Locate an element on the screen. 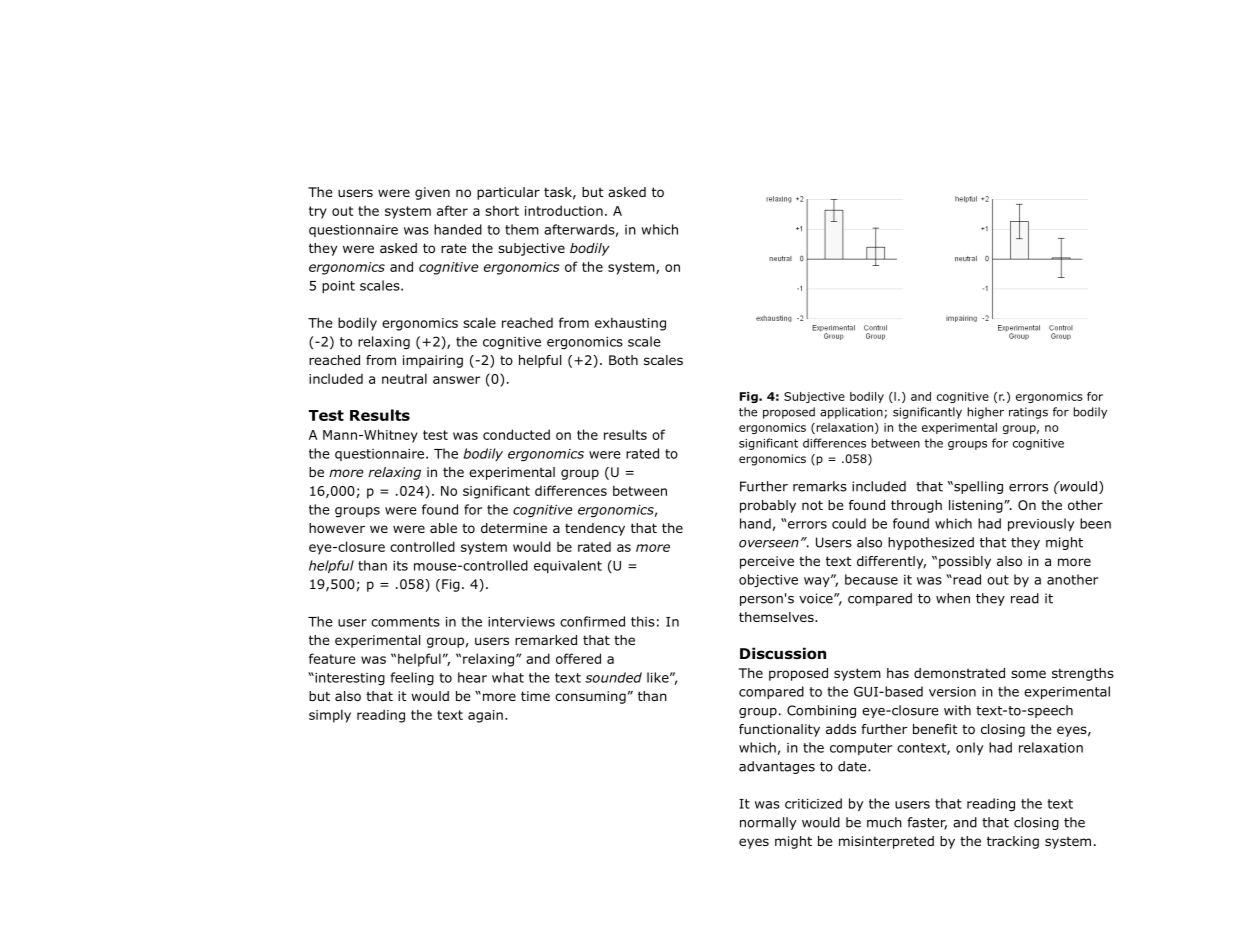 The width and height of the screenshot is (1233, 952). able is located at coordinates (443, 528).
